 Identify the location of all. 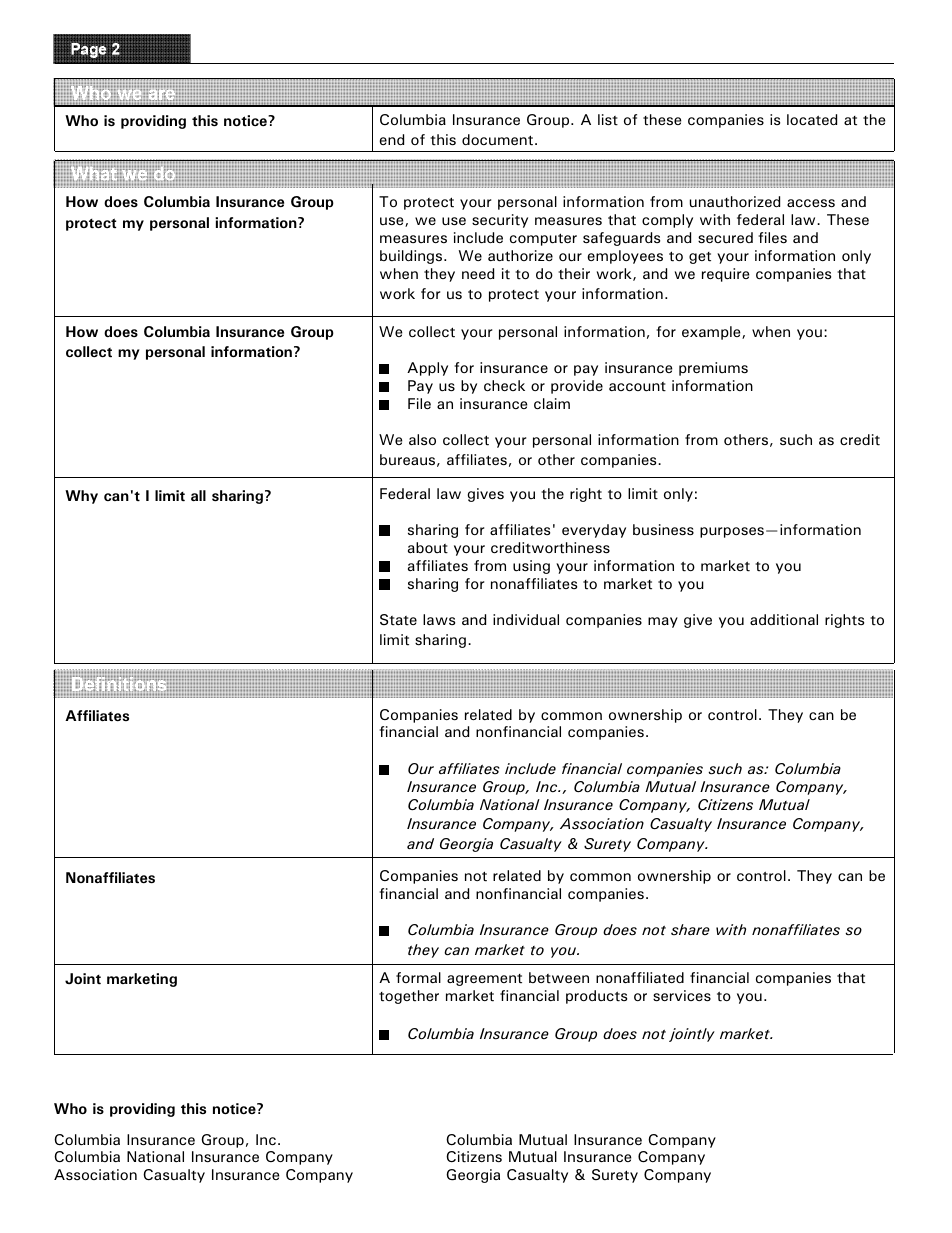
(198, 495).
